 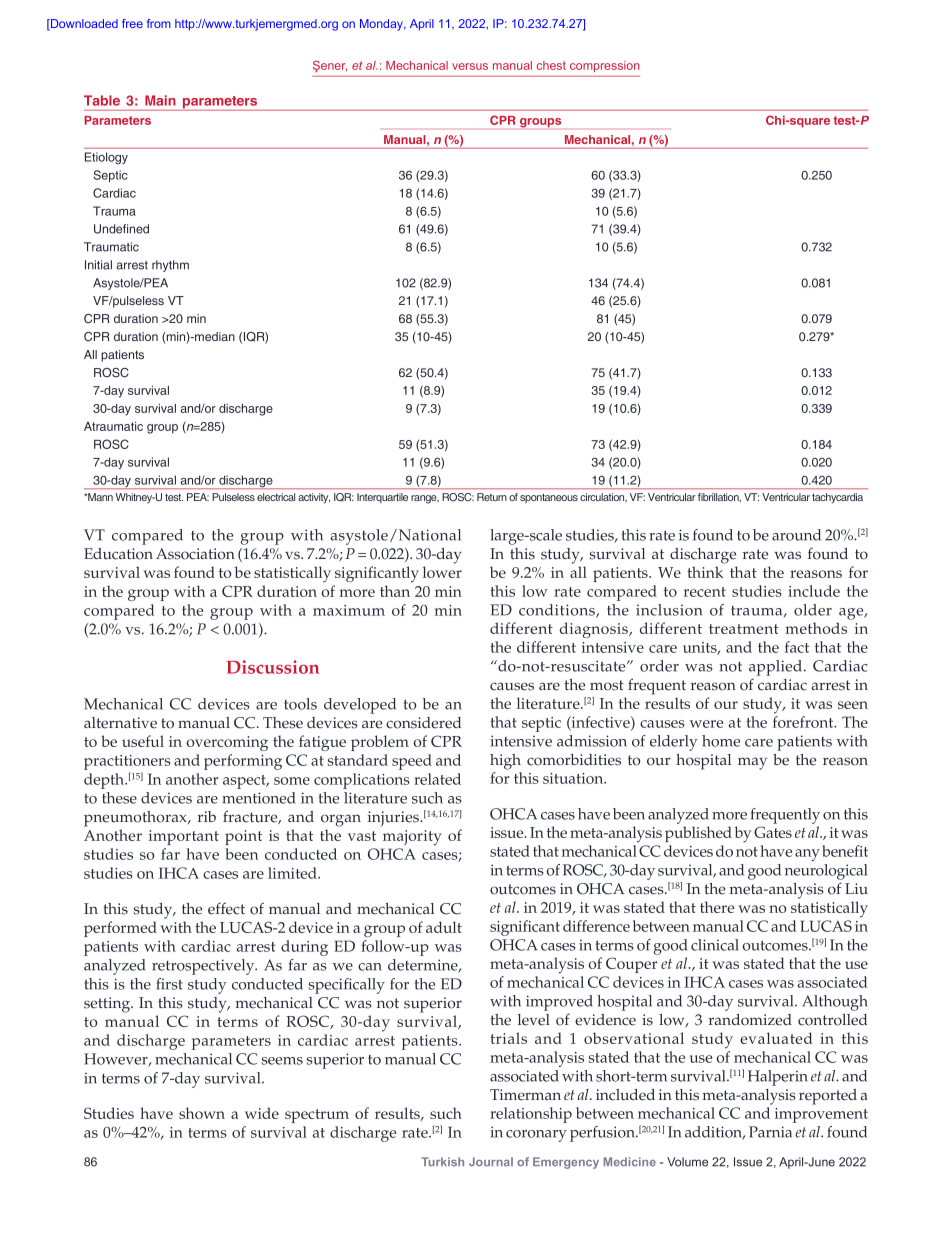 What do you see at coordinates (605, 66) in the screenshot?
I see `compression` at bounding box center [605, 66].
